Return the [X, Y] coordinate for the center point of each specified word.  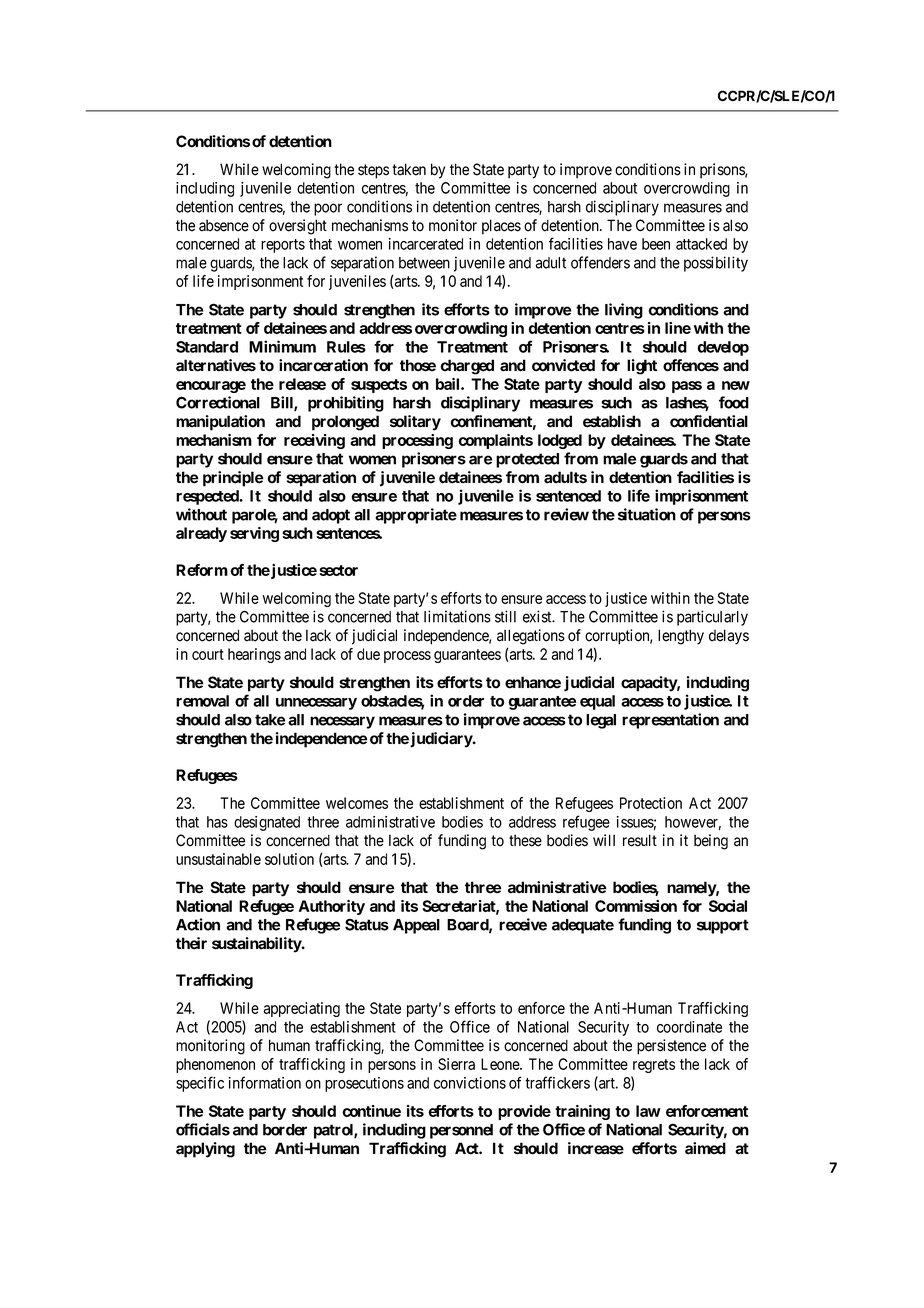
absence [224, 225]
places [501, 227]
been [656, 244]
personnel [461, 1131]
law [648, 1111]
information [265, 1082]
